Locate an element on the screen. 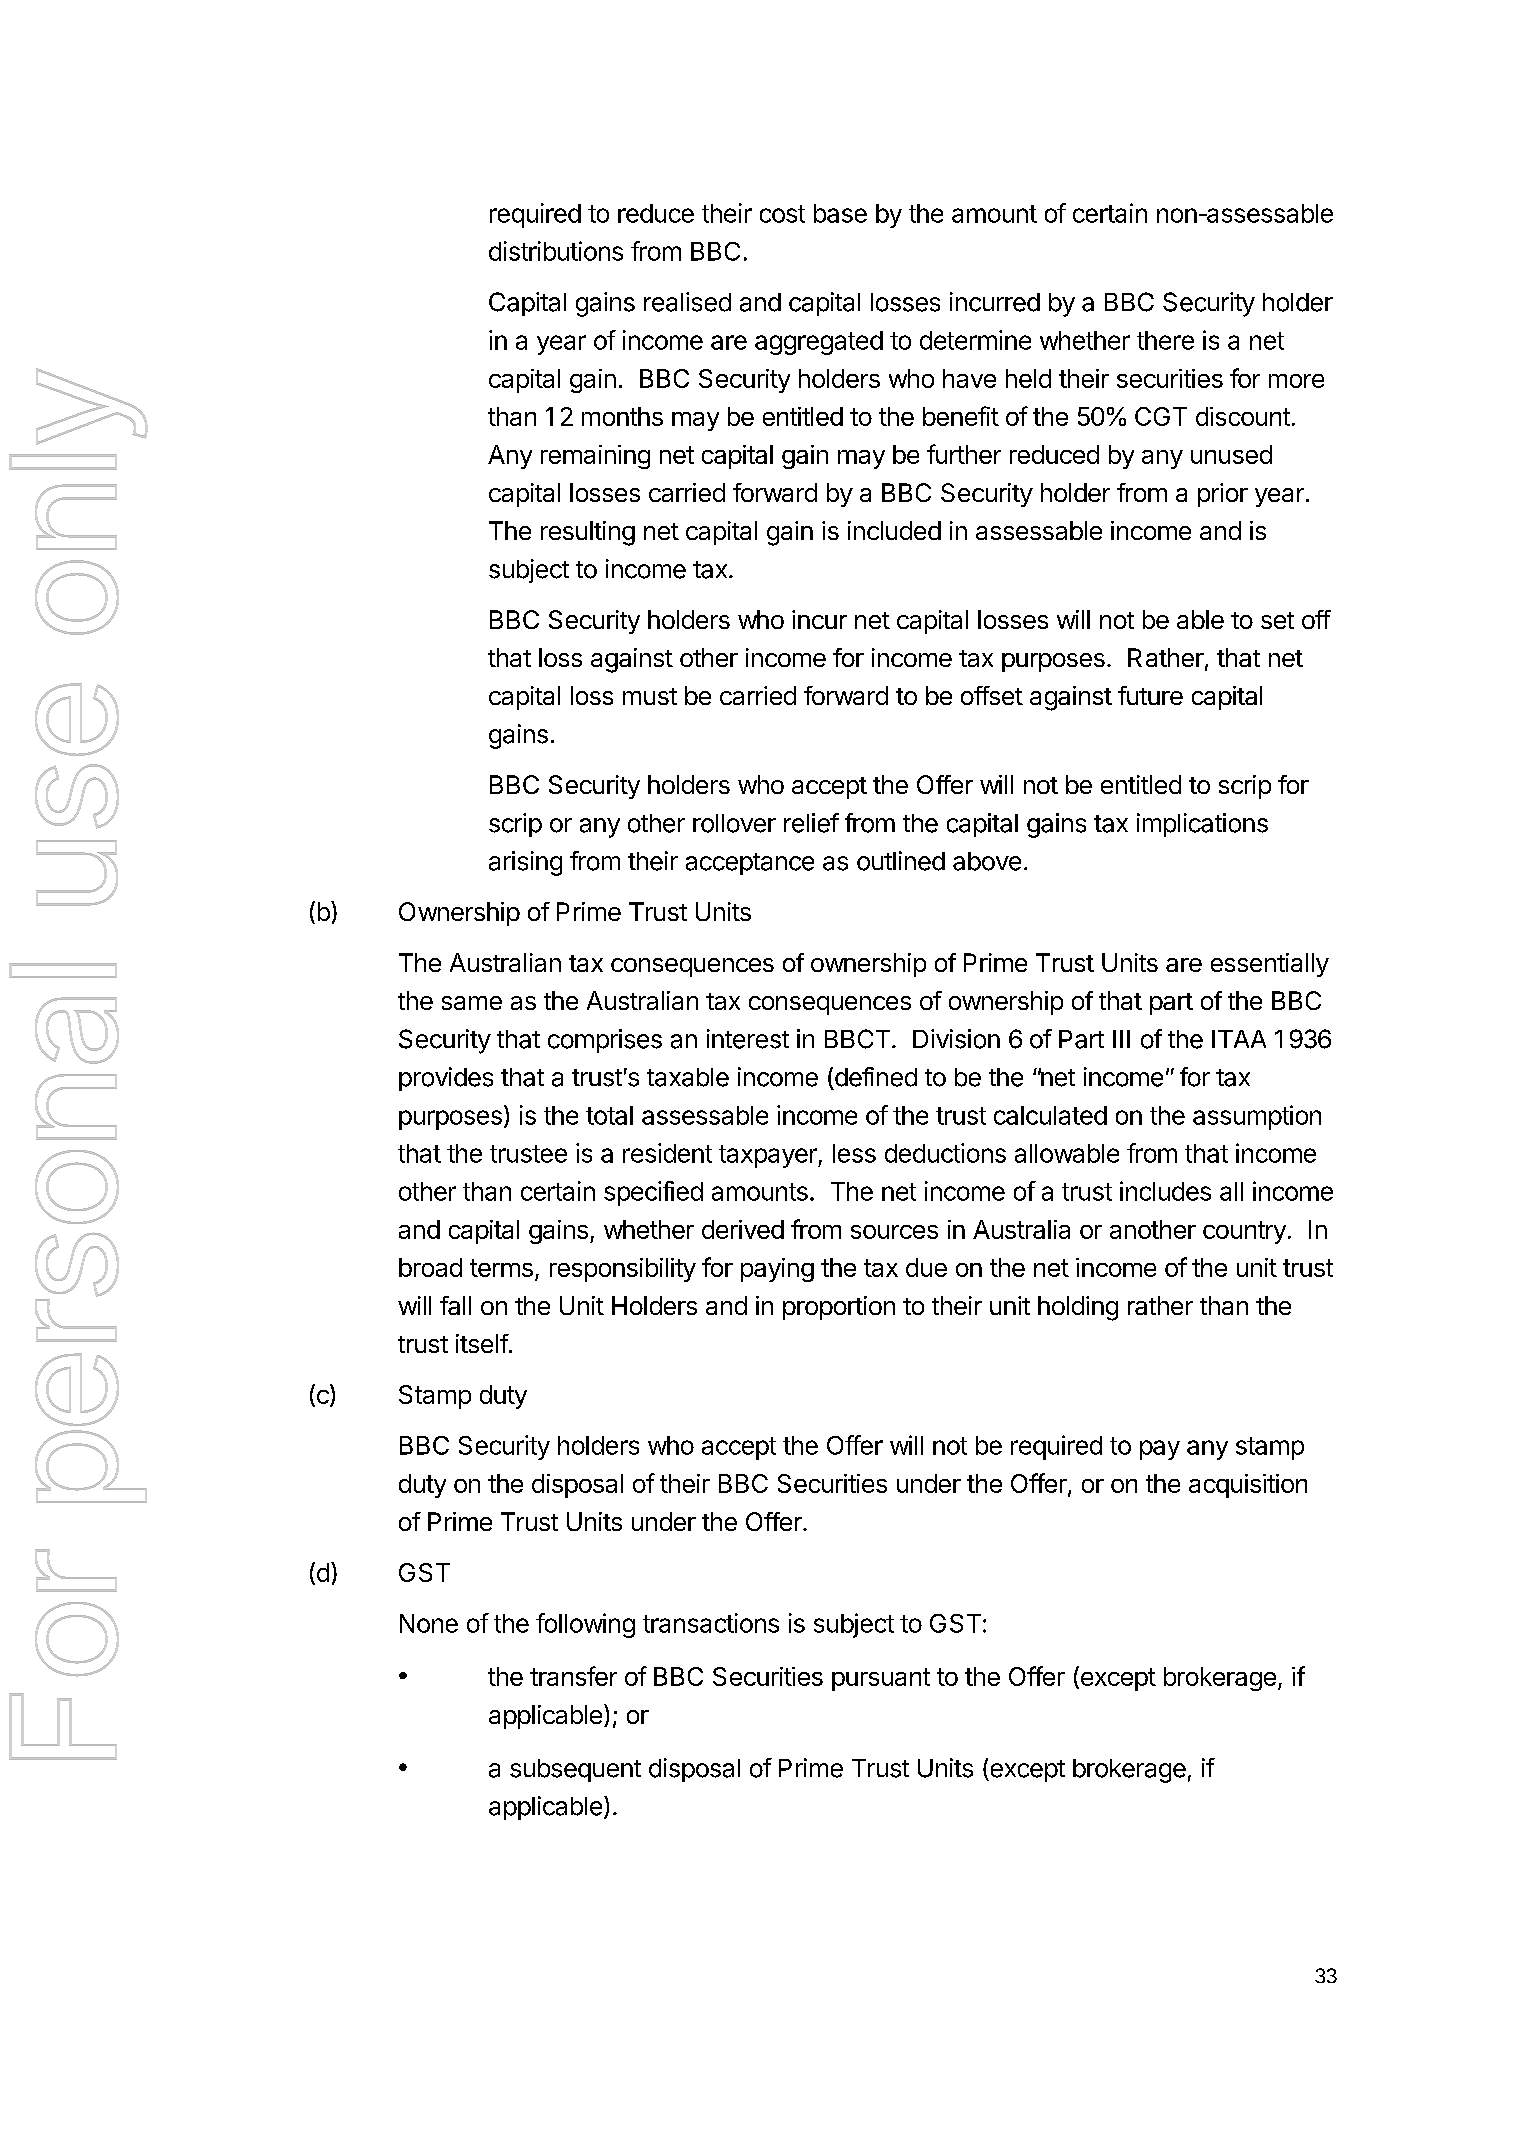 Image resolution: width=1517 pixels, height=2146 pixels. future is located at coordinates (1150, 695).
